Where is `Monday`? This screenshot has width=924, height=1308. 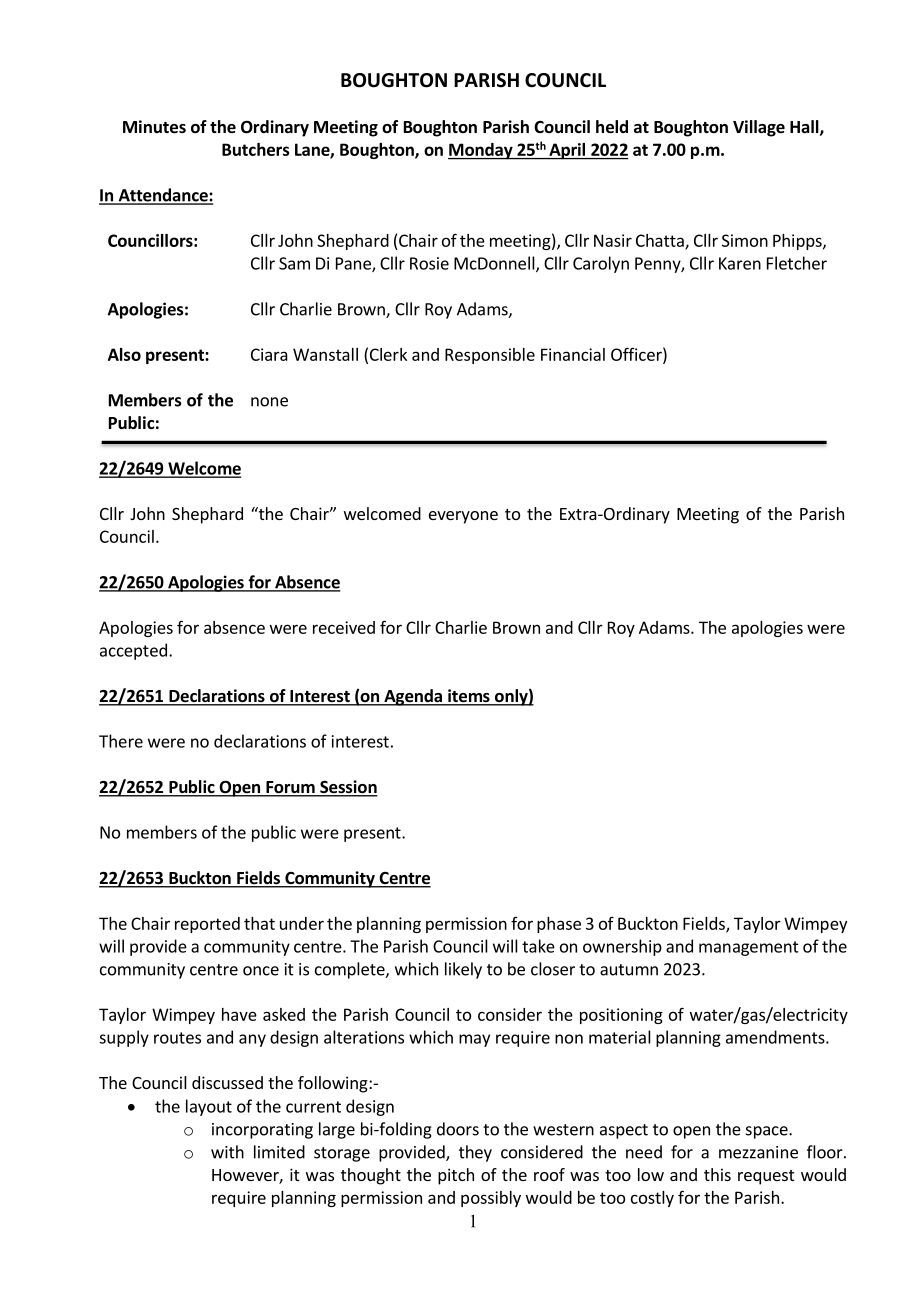 Monday is located at coordinates (481, 151).
